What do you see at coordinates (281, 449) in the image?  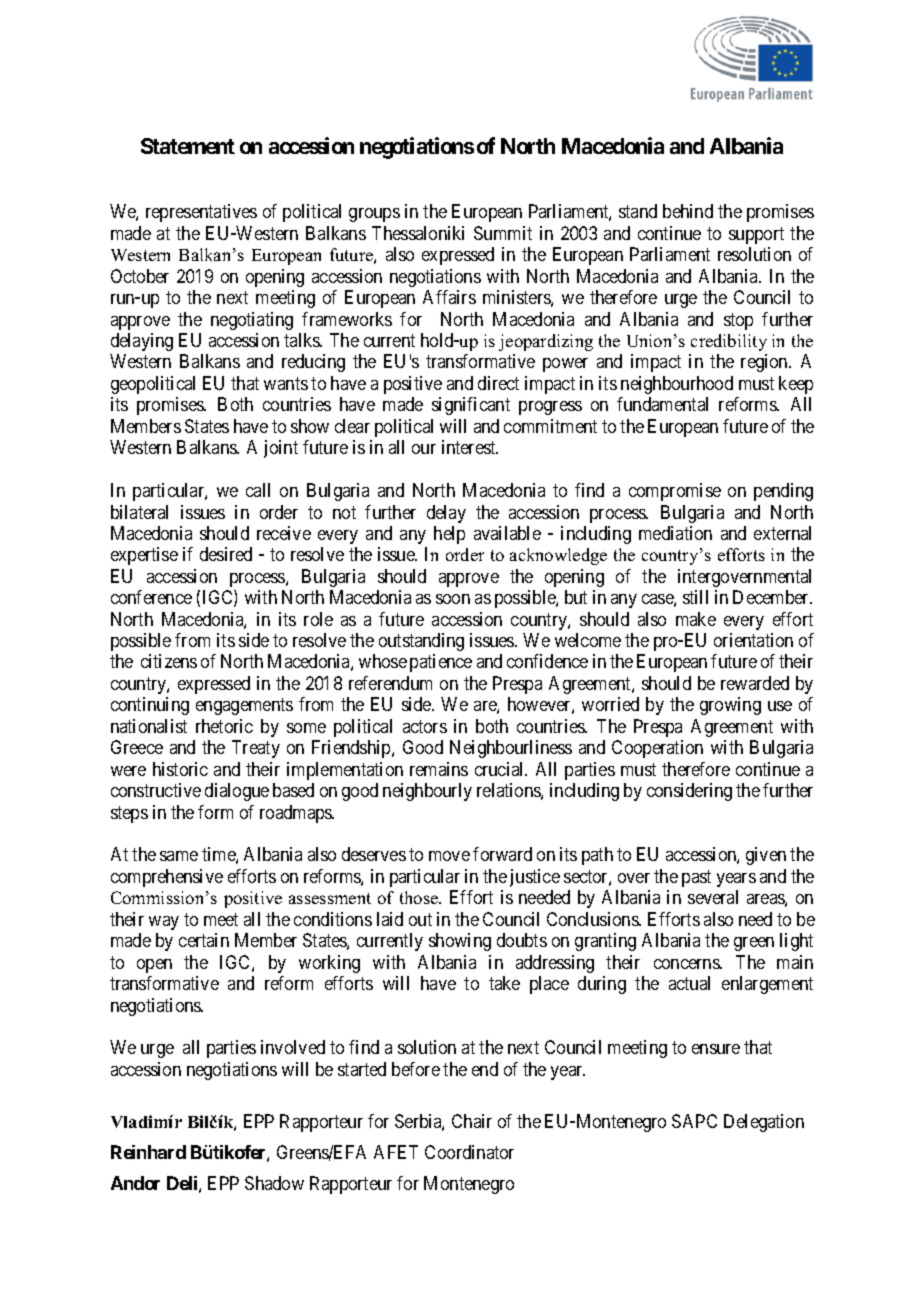 I see `joint` at bounding box center [281, 449].
